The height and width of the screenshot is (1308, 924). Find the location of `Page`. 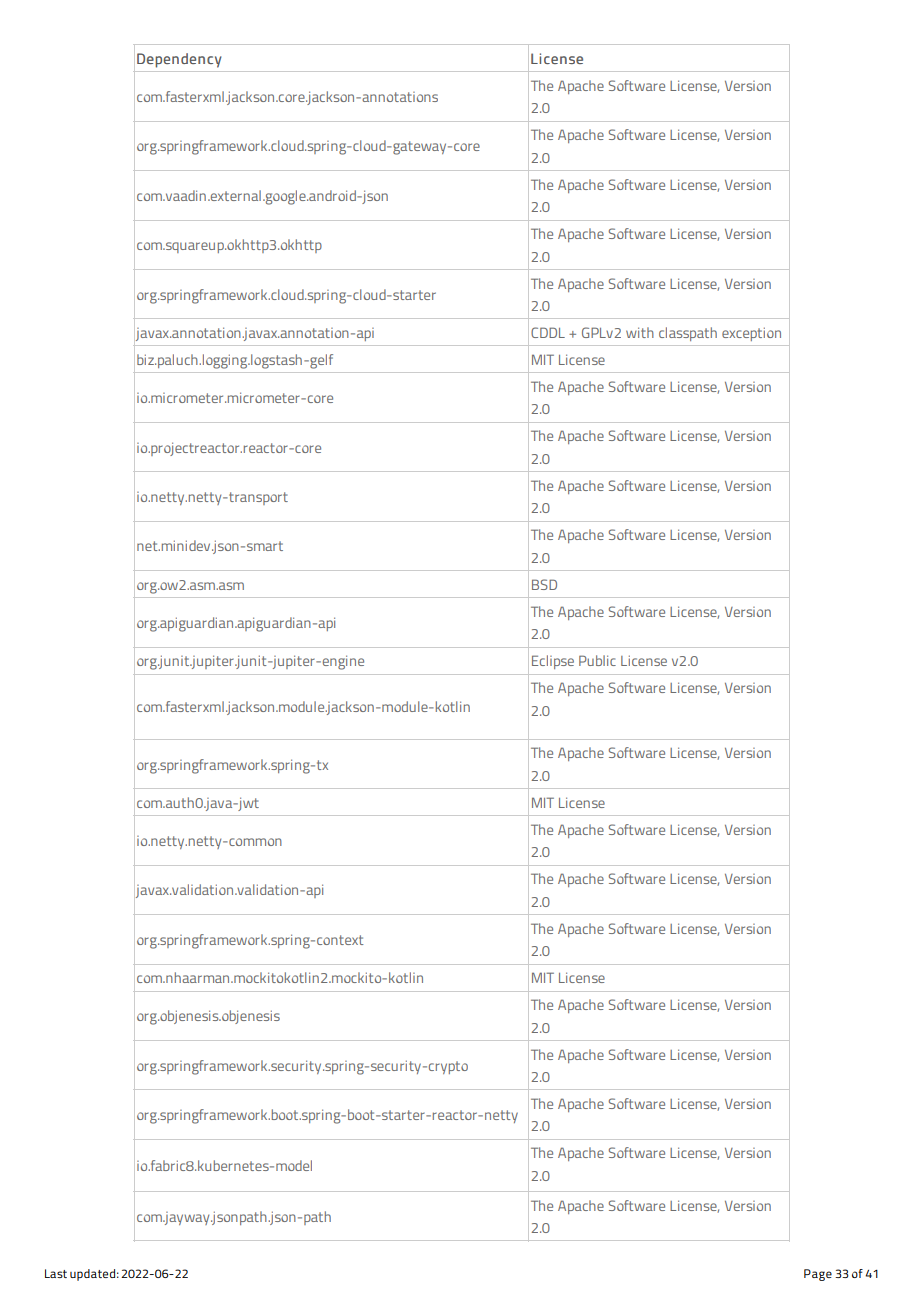

Page is located at coordinates (818, 1275).
